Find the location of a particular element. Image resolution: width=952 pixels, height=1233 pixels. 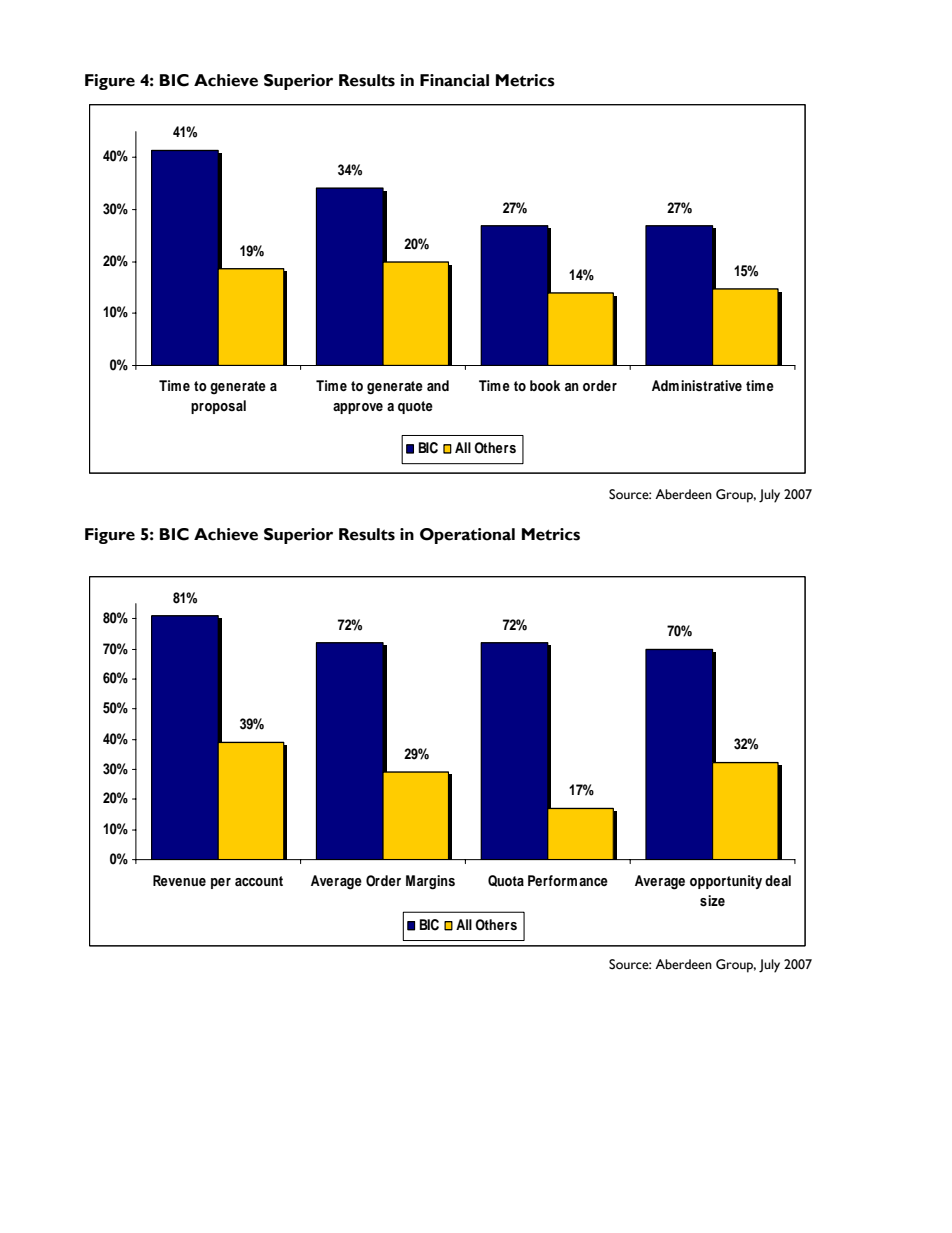

proposal is located at coordinates (218, 407).
